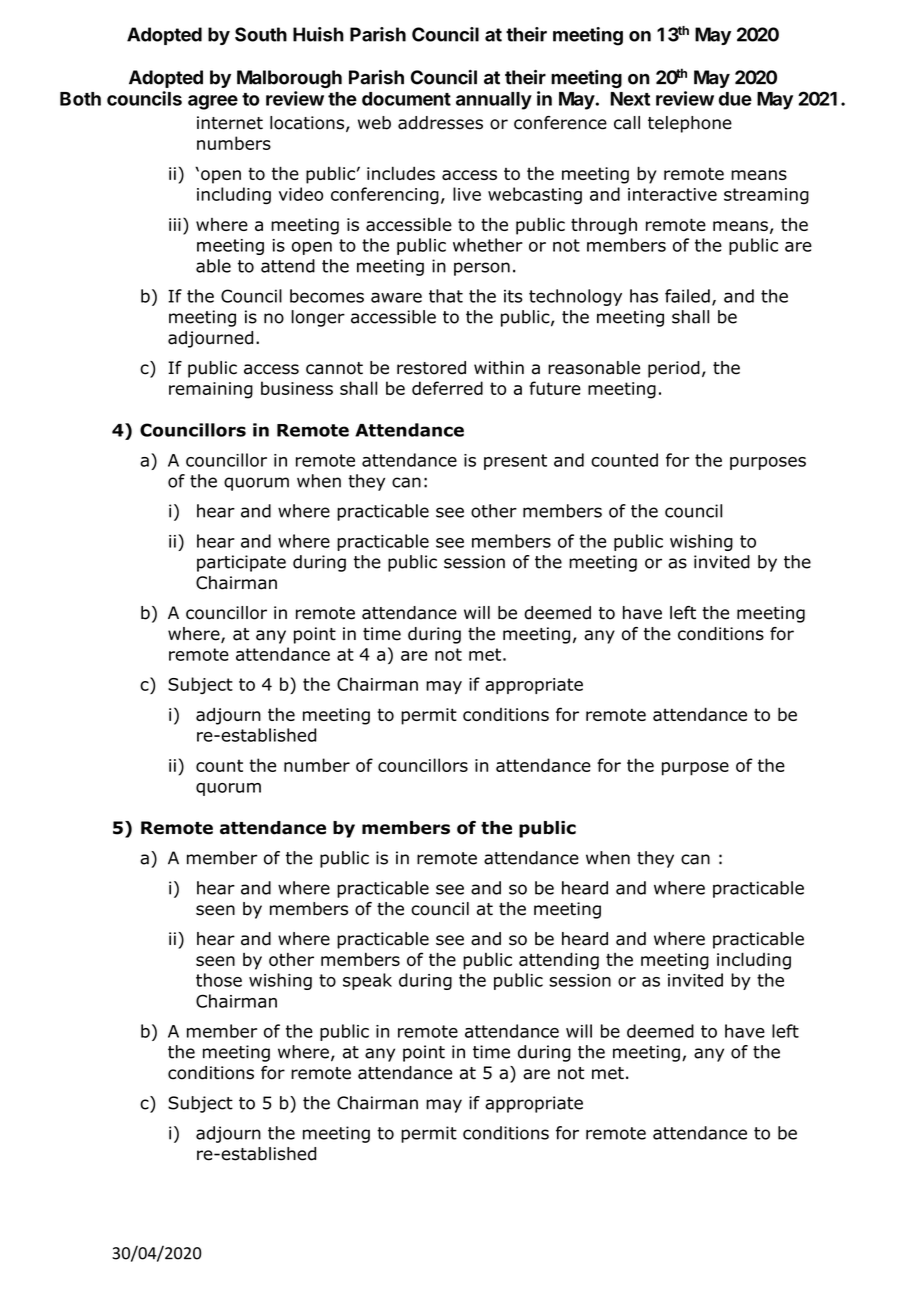 Image resolution: width=924 pixels, height=1308 pixels. Describe the element at coordinates (515, 462) in the screenshot. I see `present` at that location.
